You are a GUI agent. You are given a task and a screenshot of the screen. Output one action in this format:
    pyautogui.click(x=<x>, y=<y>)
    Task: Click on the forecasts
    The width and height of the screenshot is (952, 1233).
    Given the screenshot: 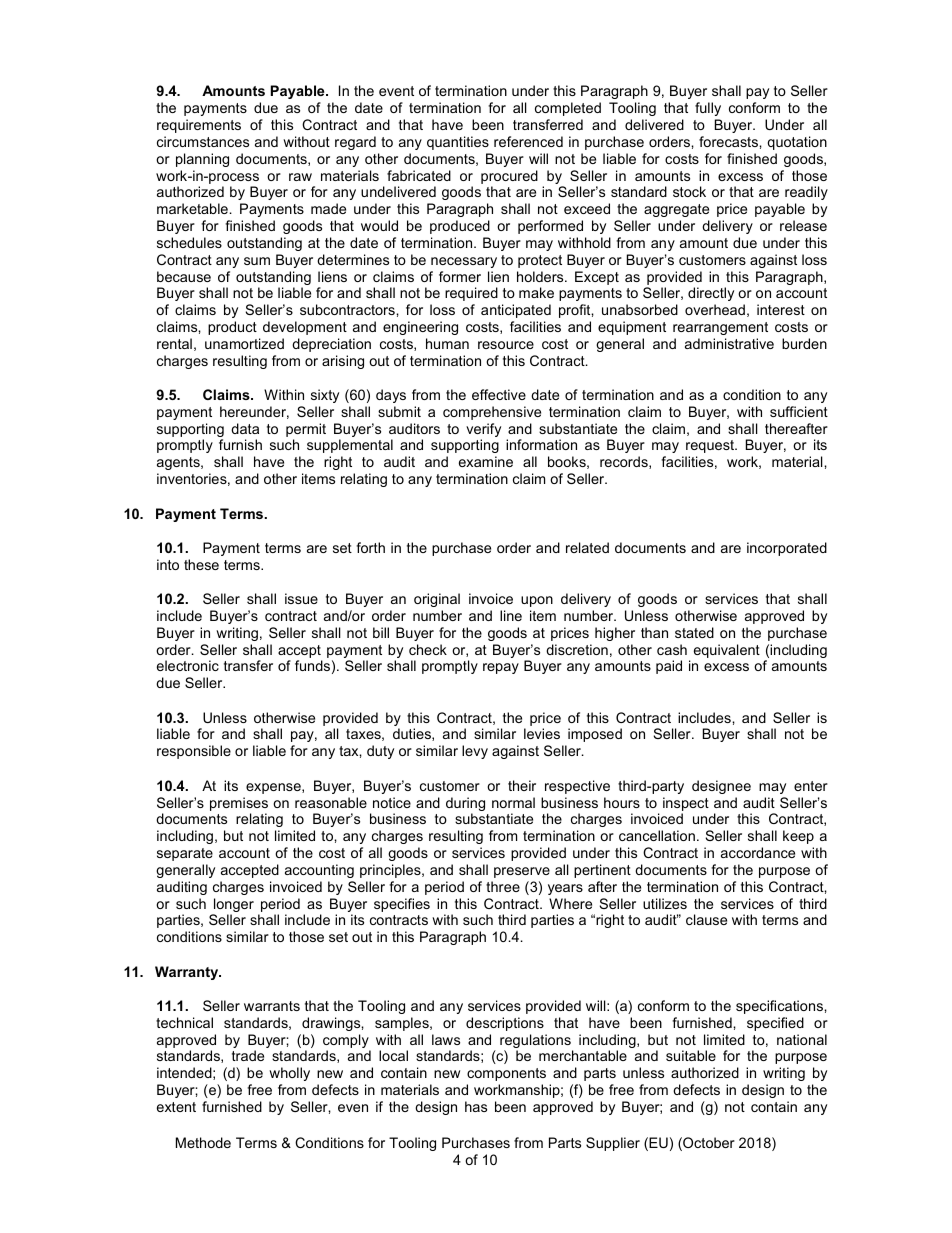 What is the action you would take?
    pyautogui.click(x=729, y=141)
